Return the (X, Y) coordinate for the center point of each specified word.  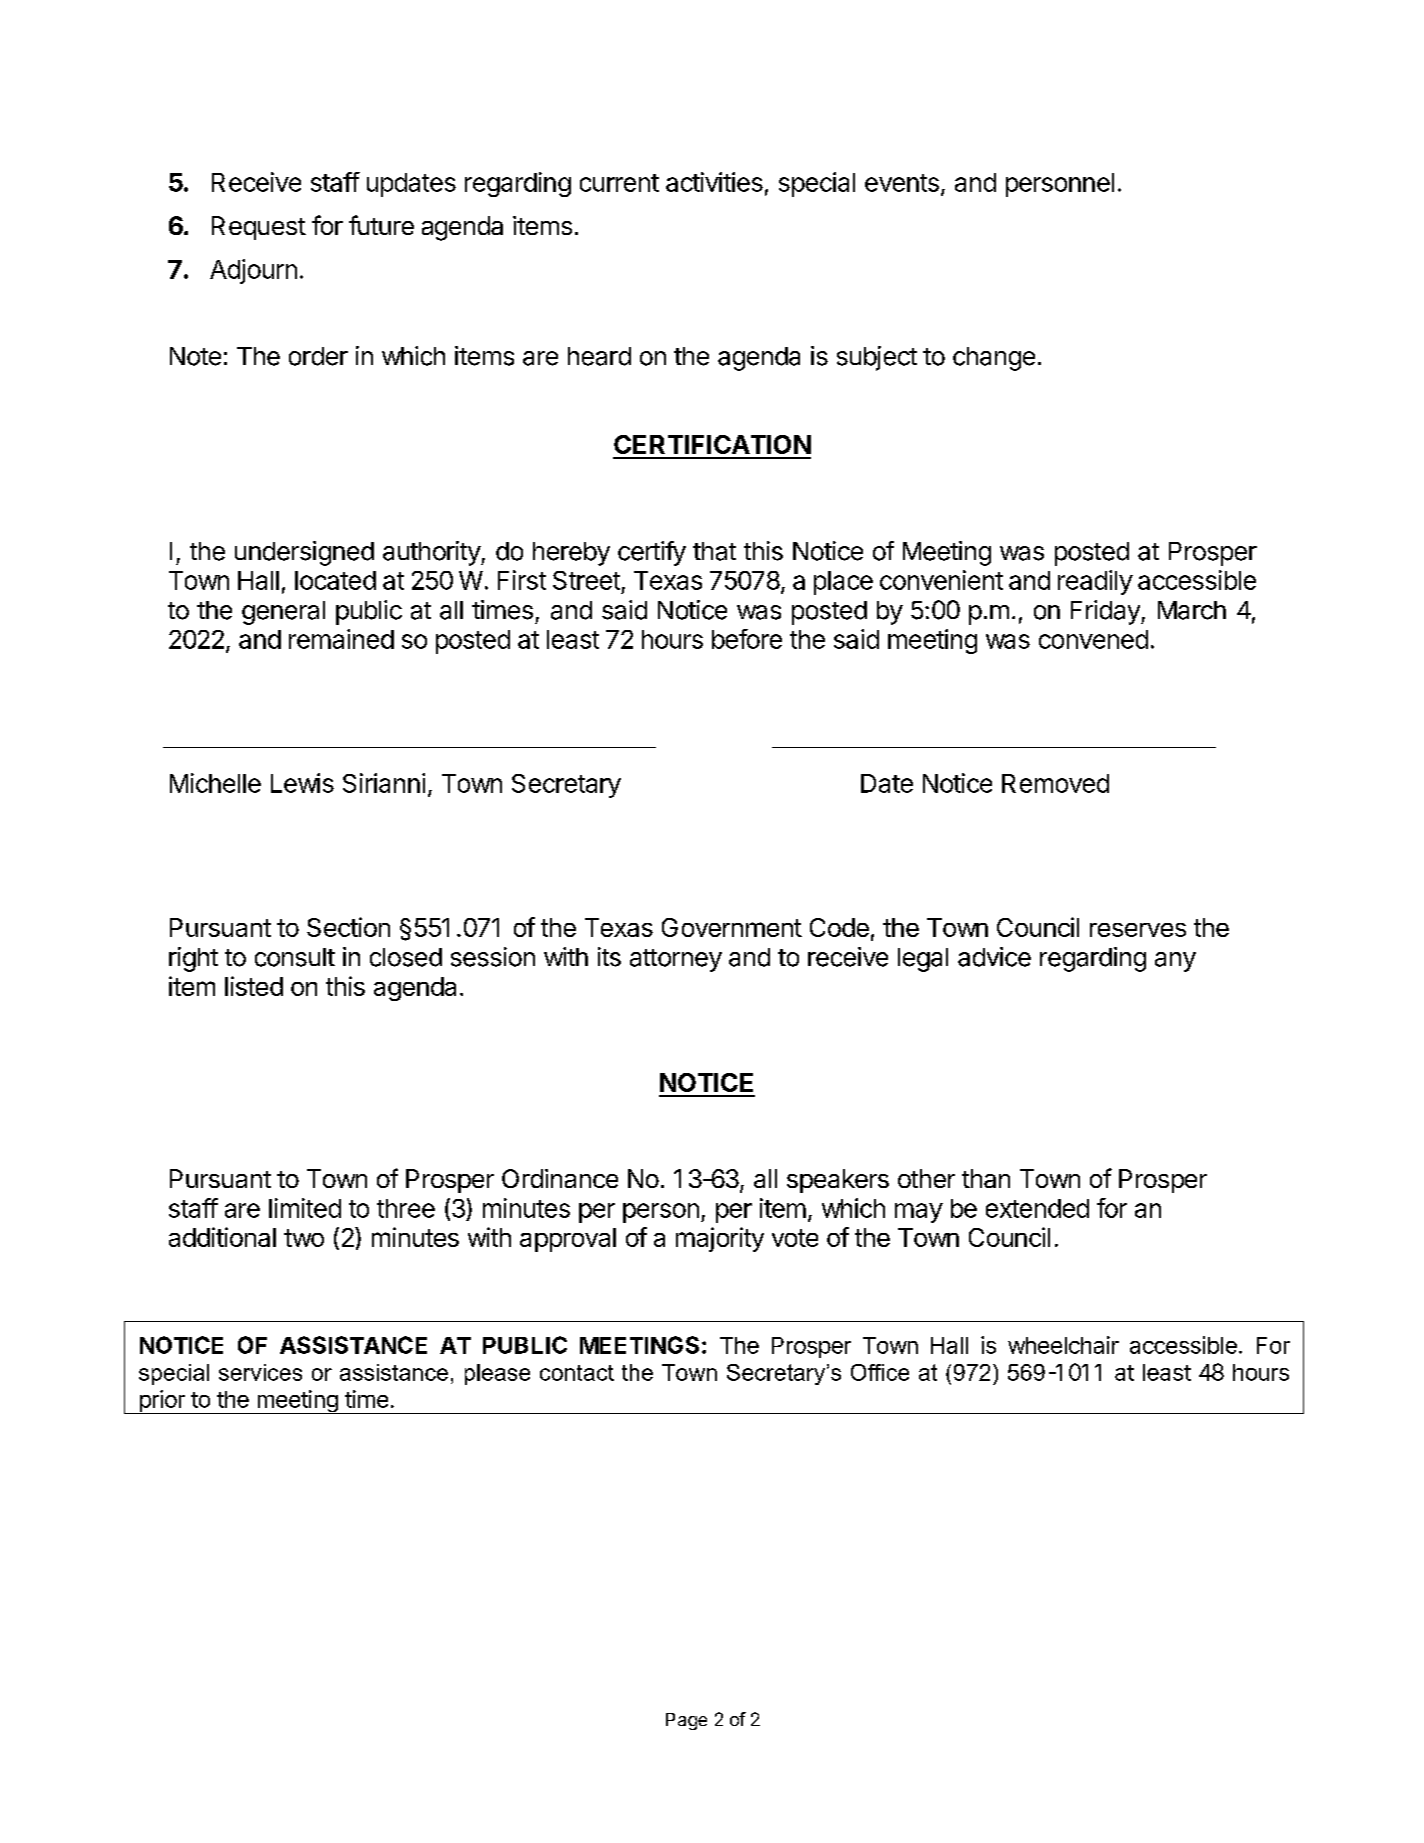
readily (1095, 582)
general (283, 613)
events (902, 183)
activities (714, 182)
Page (686, 1721)
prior (162, 1402)
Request (259, 228)
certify (652, 553)
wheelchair (1063, 1345)
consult (295, 957)
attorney (676, 960)
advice (994, 957)
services (260, 1372)
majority (720, 1239)
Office (880, 1372)
